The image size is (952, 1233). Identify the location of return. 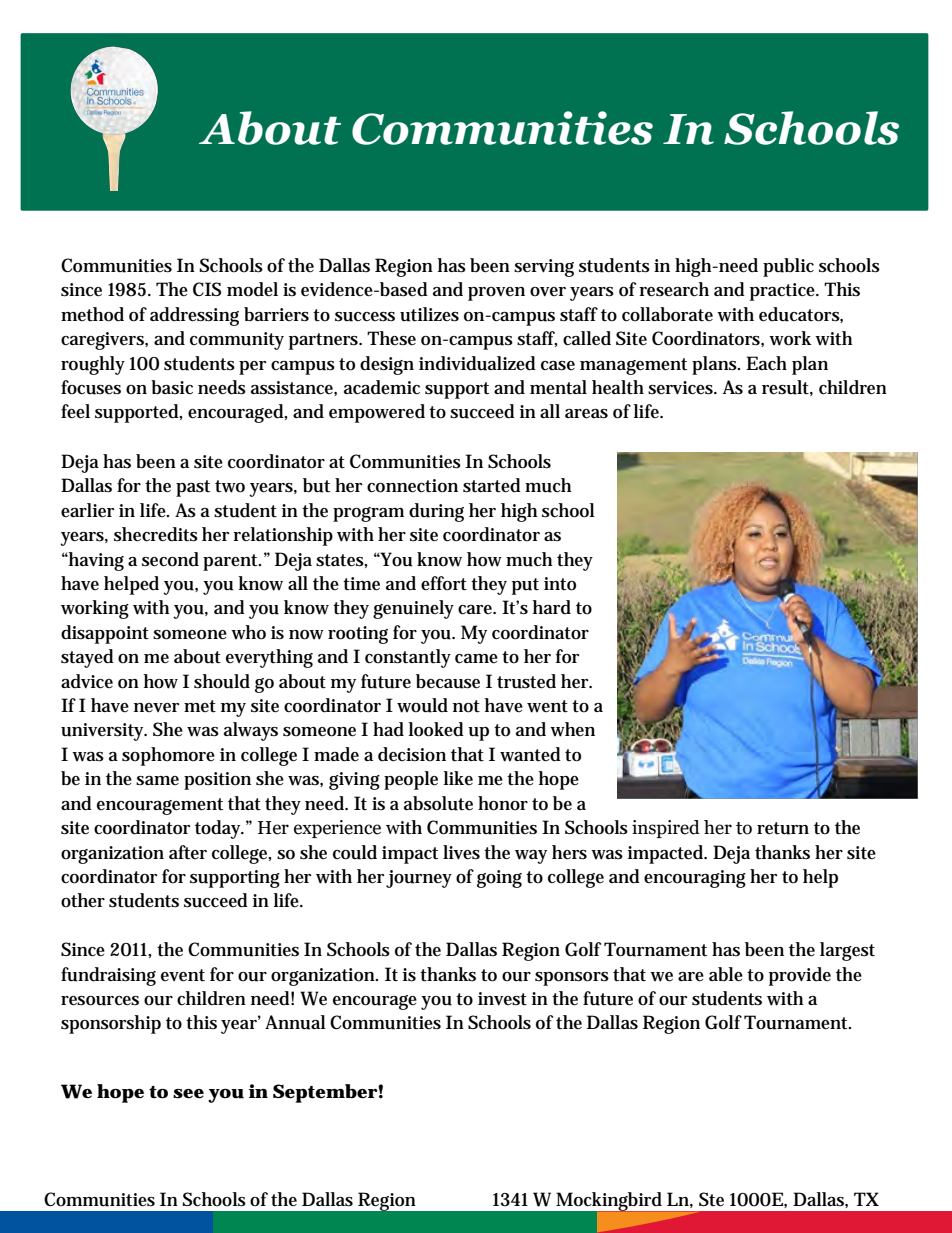
(783, 828).
